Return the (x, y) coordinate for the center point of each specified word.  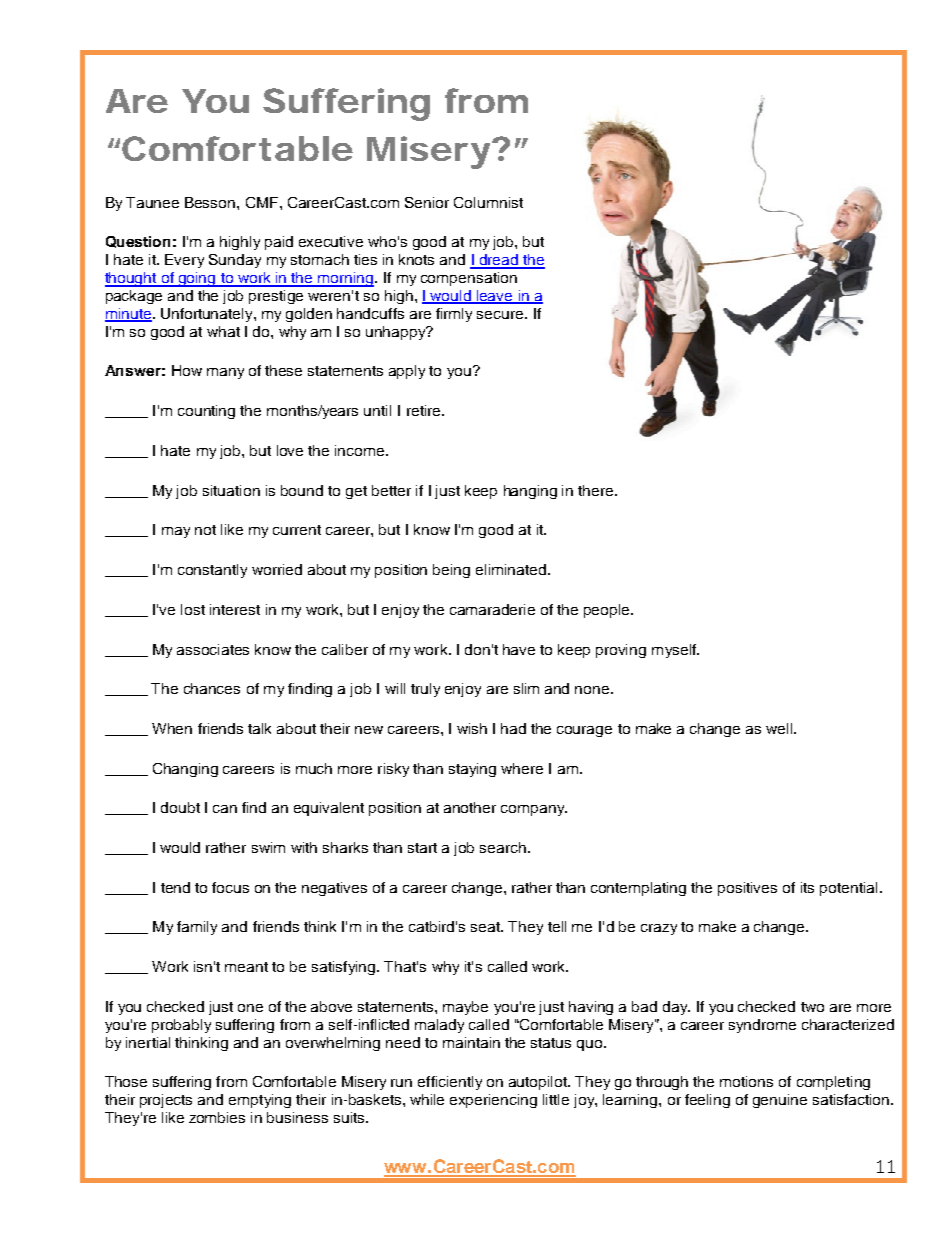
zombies (217, 1117)
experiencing (493, 1101)
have (519, 649)
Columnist (488, 202)
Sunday (235, 261)
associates (213, 649)
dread (499, 261)
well (779, 728)
